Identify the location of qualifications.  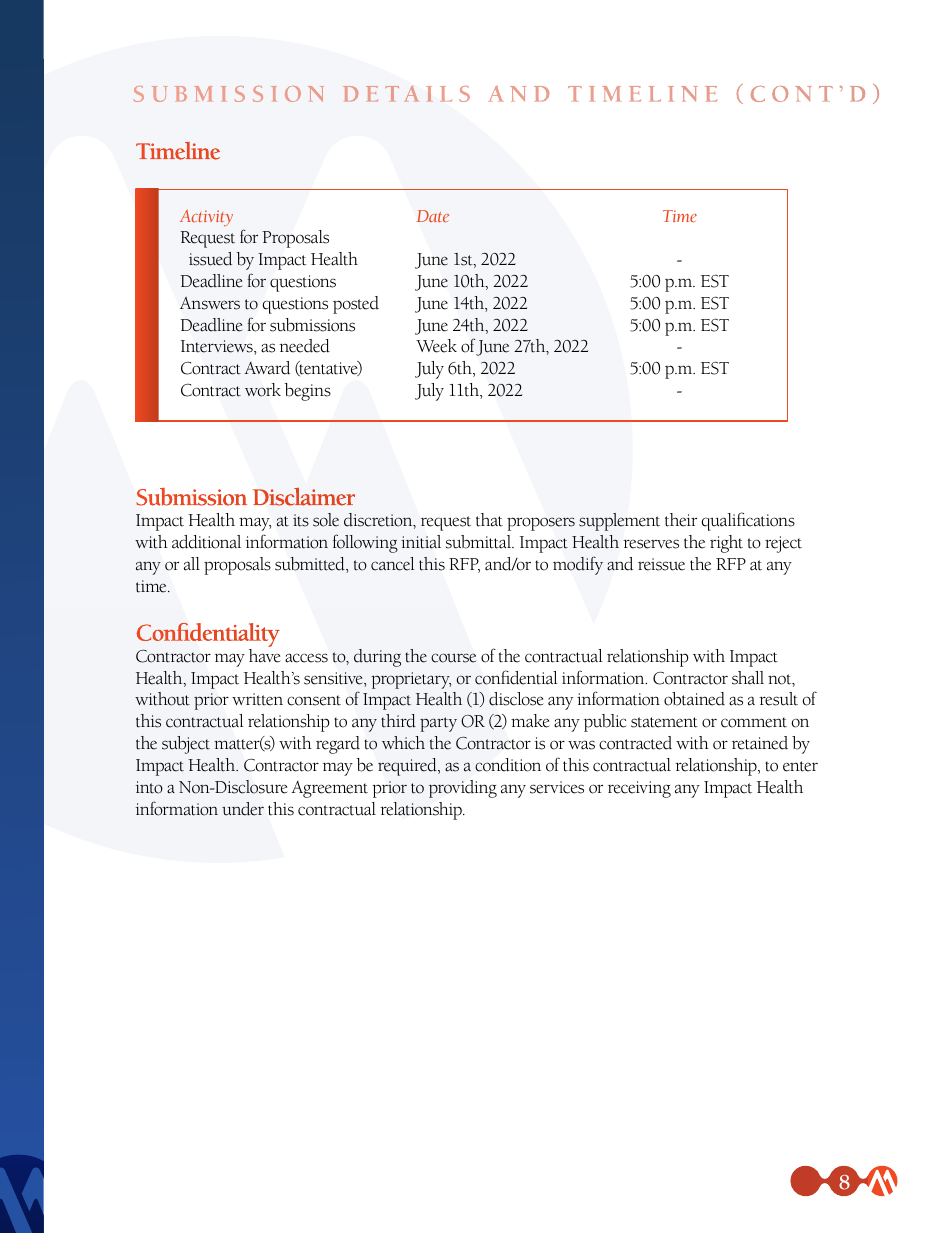
(748, 521).
